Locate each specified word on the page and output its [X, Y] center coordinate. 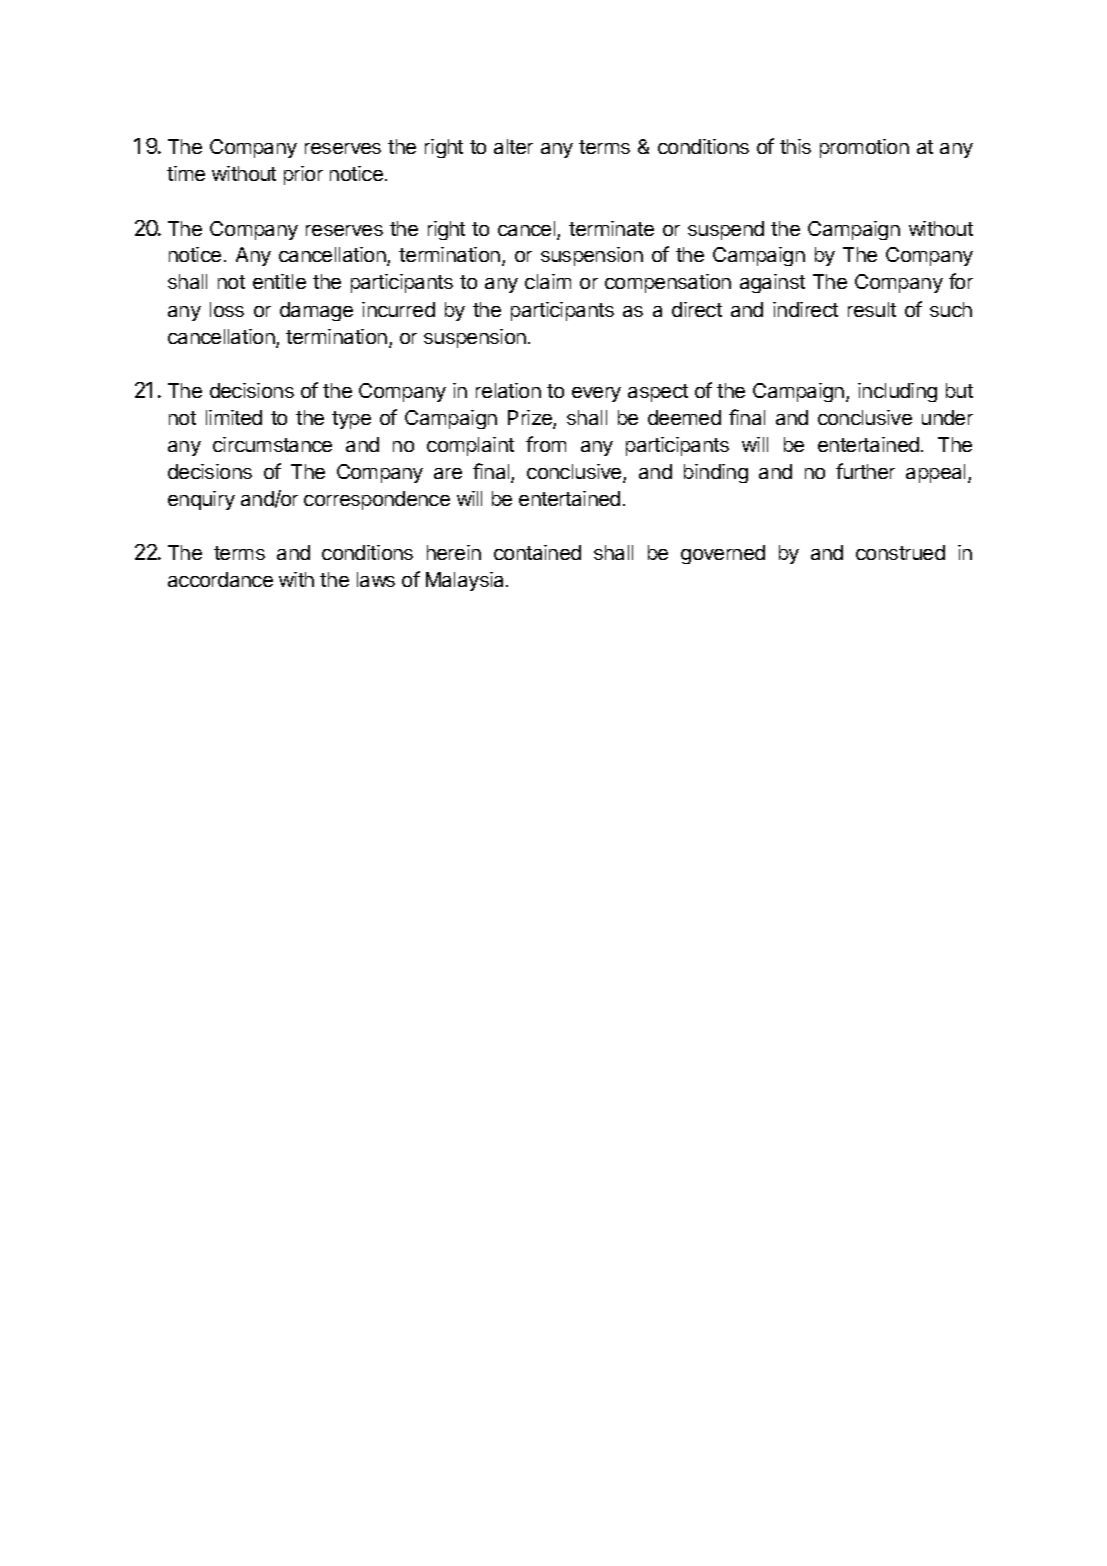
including [897, 392]
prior [303, 175]
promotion [864, 148]
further [865, 471]
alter [513, 146]
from [546, 444]
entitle [279, 281]
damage [316, 311]
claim [548, 281]
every [596, 394]
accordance [220, 579]
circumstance [272, 444]
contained [537, 552]
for [961, 281]
